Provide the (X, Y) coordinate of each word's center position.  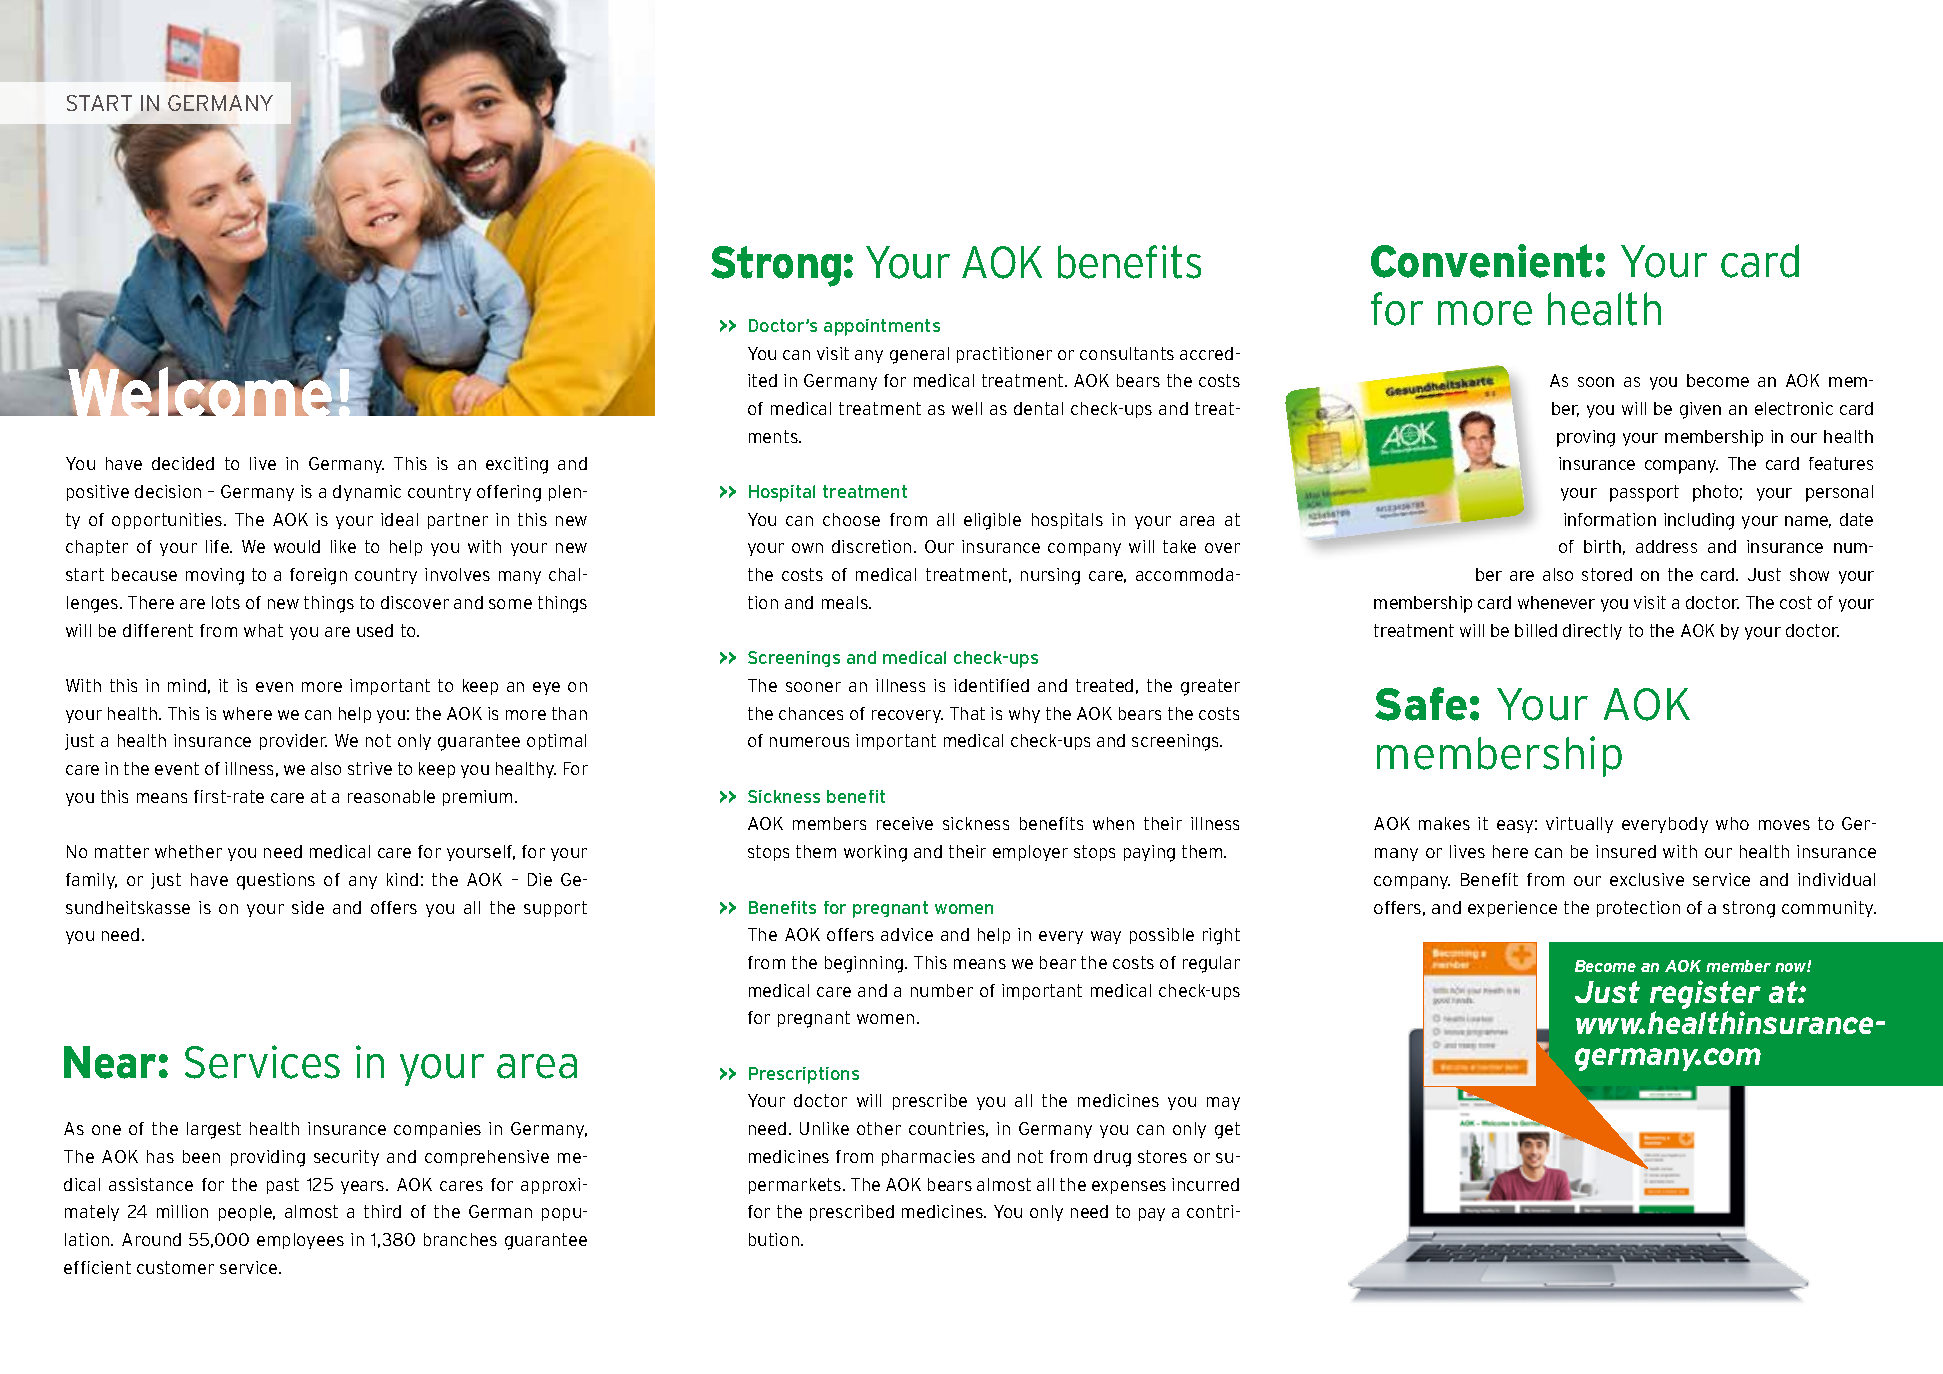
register (1705, 996)
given (1700, 410)
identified (991, 685)
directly (1592, 632)
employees (300, 1241)
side (308, 907)
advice (907, 934)
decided (183, 463)
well (967, 408)
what (263, 630)
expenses (1129, 1187)
